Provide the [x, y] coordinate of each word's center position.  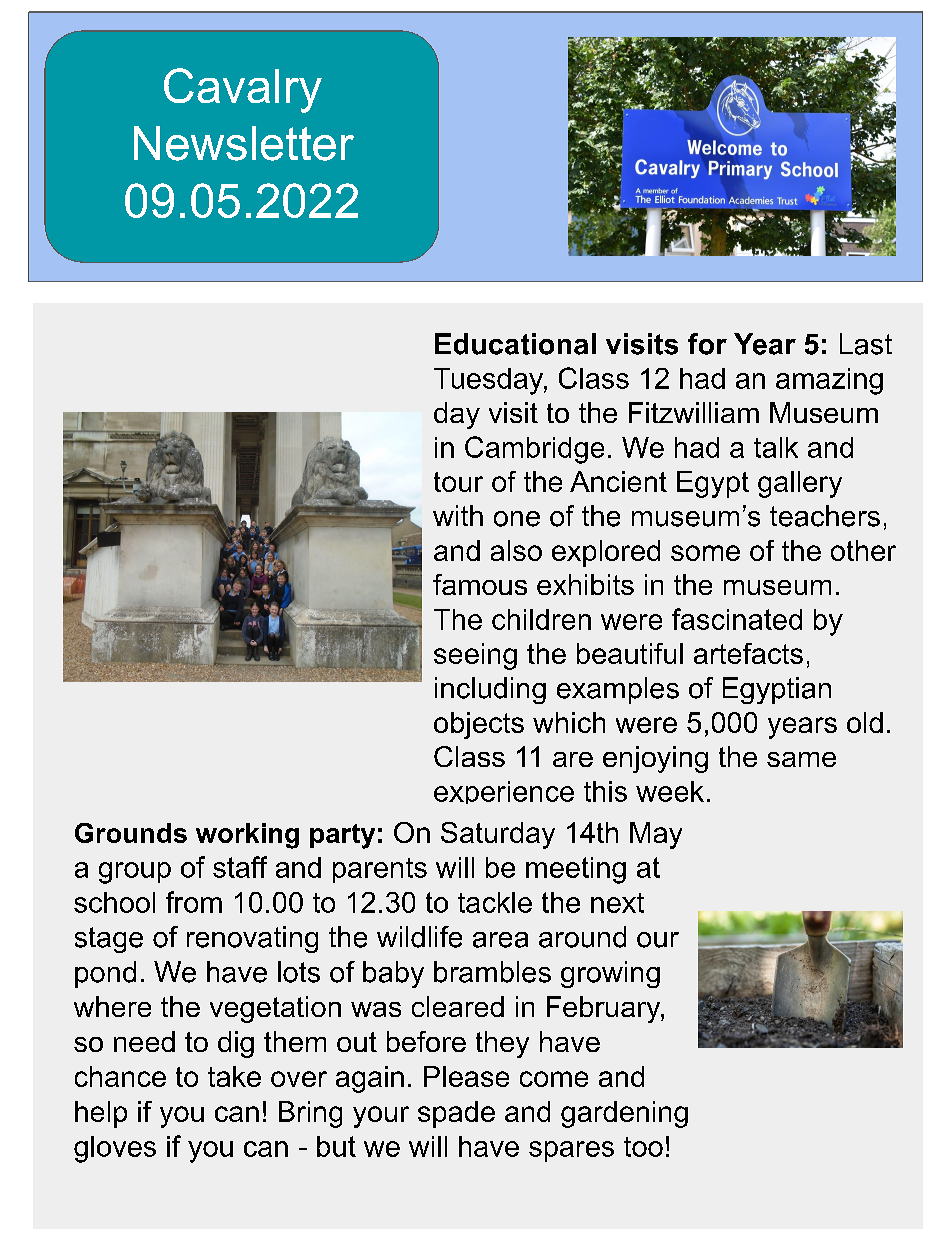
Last [866, 344]
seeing [475, 656]
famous [480, 584]
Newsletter [244, 143]
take [234, 1076]
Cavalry [243, 90]
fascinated [737, 619]
